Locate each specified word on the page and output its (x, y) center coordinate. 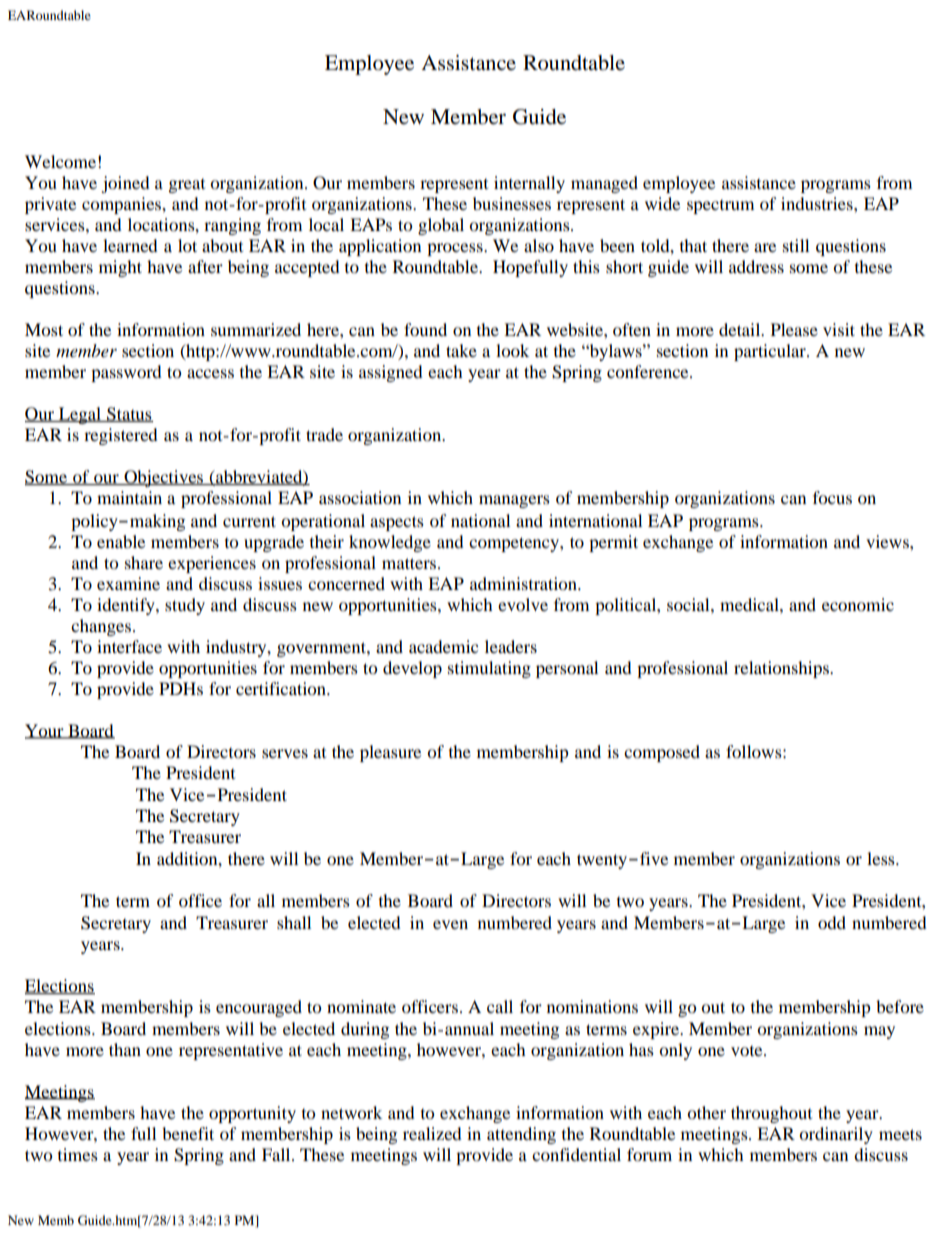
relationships (782, 669)
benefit (188, 1133)
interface (129, 646)
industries (818, 203)
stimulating (489, 669)
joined (125, 184)
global (441, 226)
